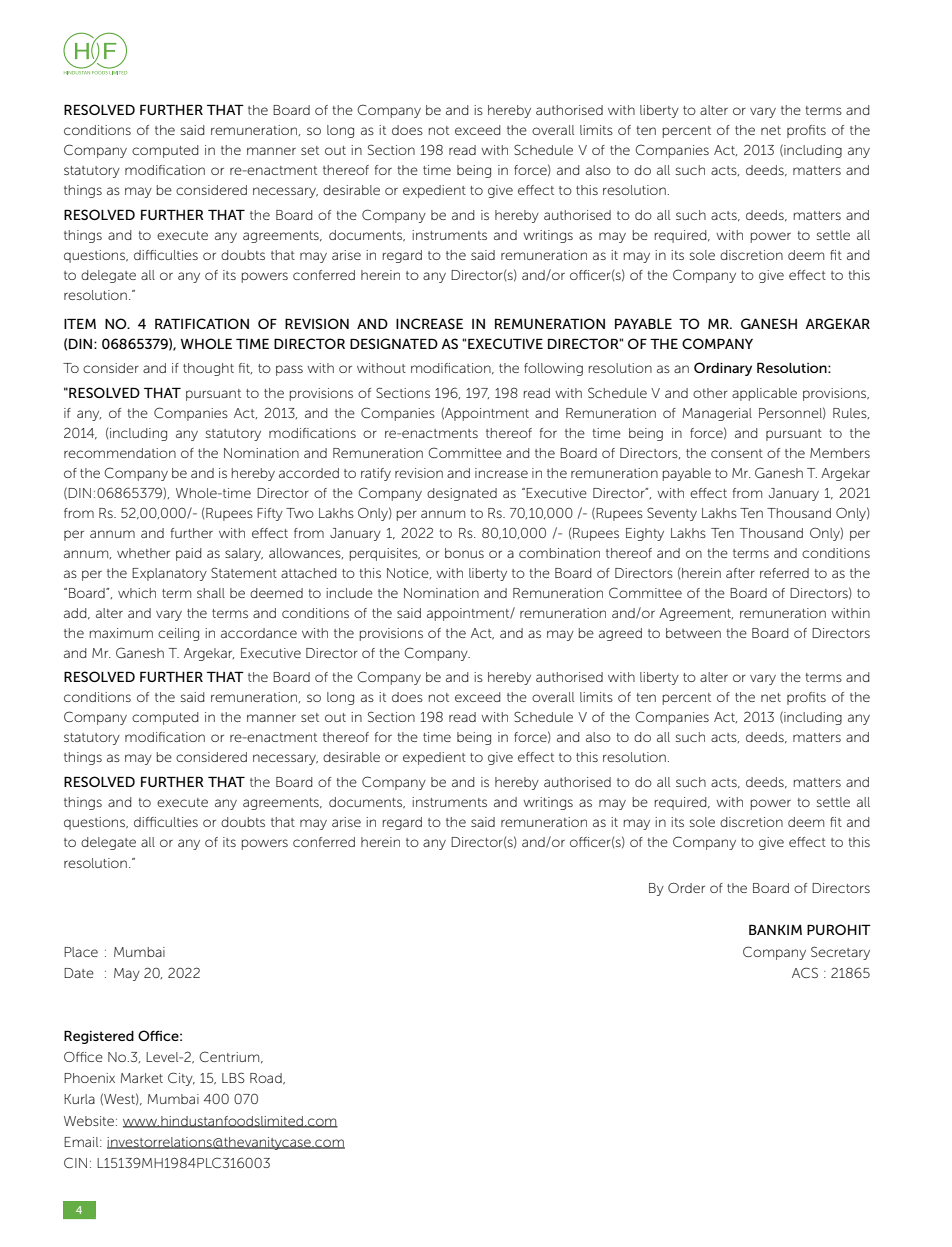 This document has width=952, height=1247. I want to click on Ordinary, so click(723, 369).
